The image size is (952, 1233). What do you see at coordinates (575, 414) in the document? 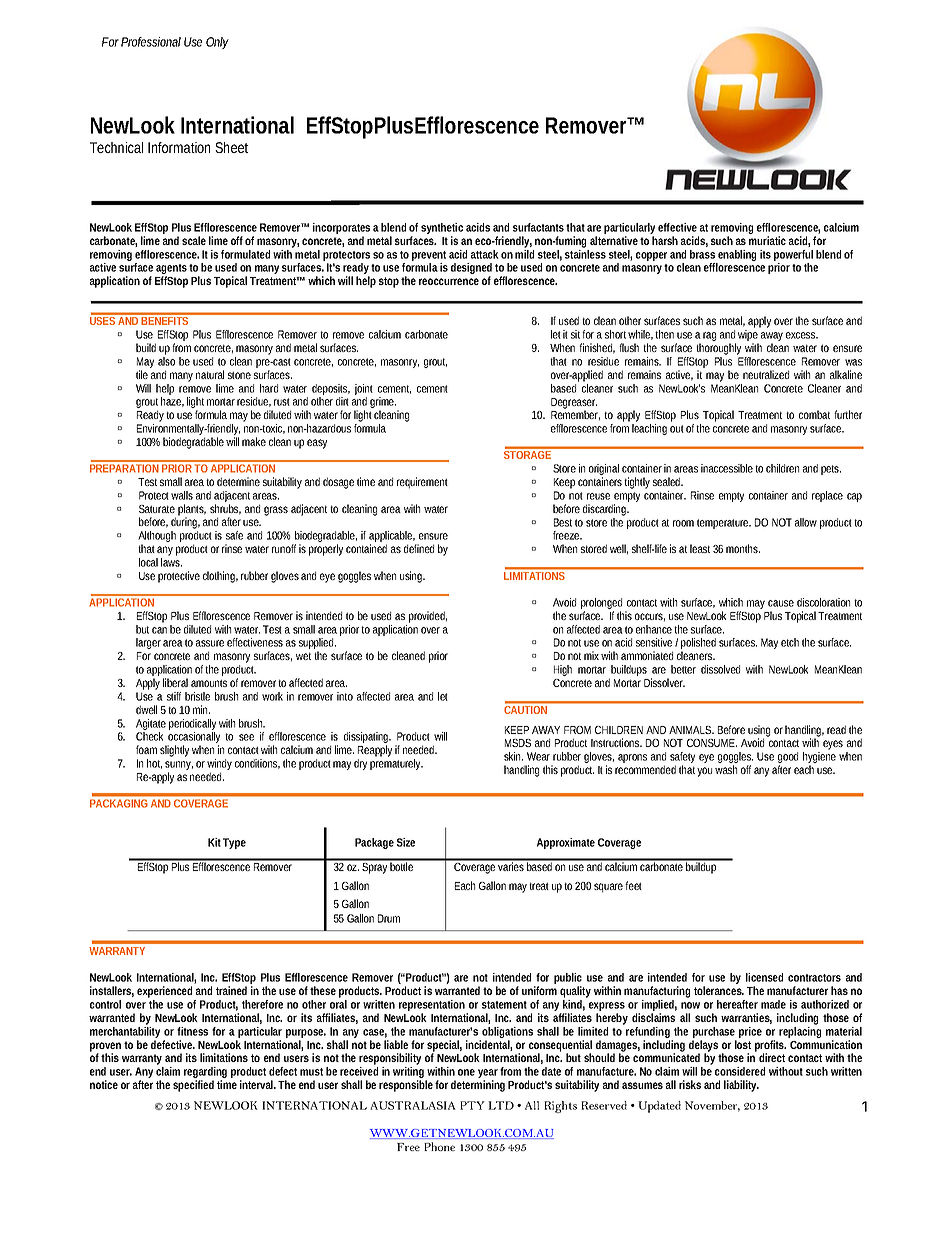
I see `Remember` at bounding box center [575, 414].
